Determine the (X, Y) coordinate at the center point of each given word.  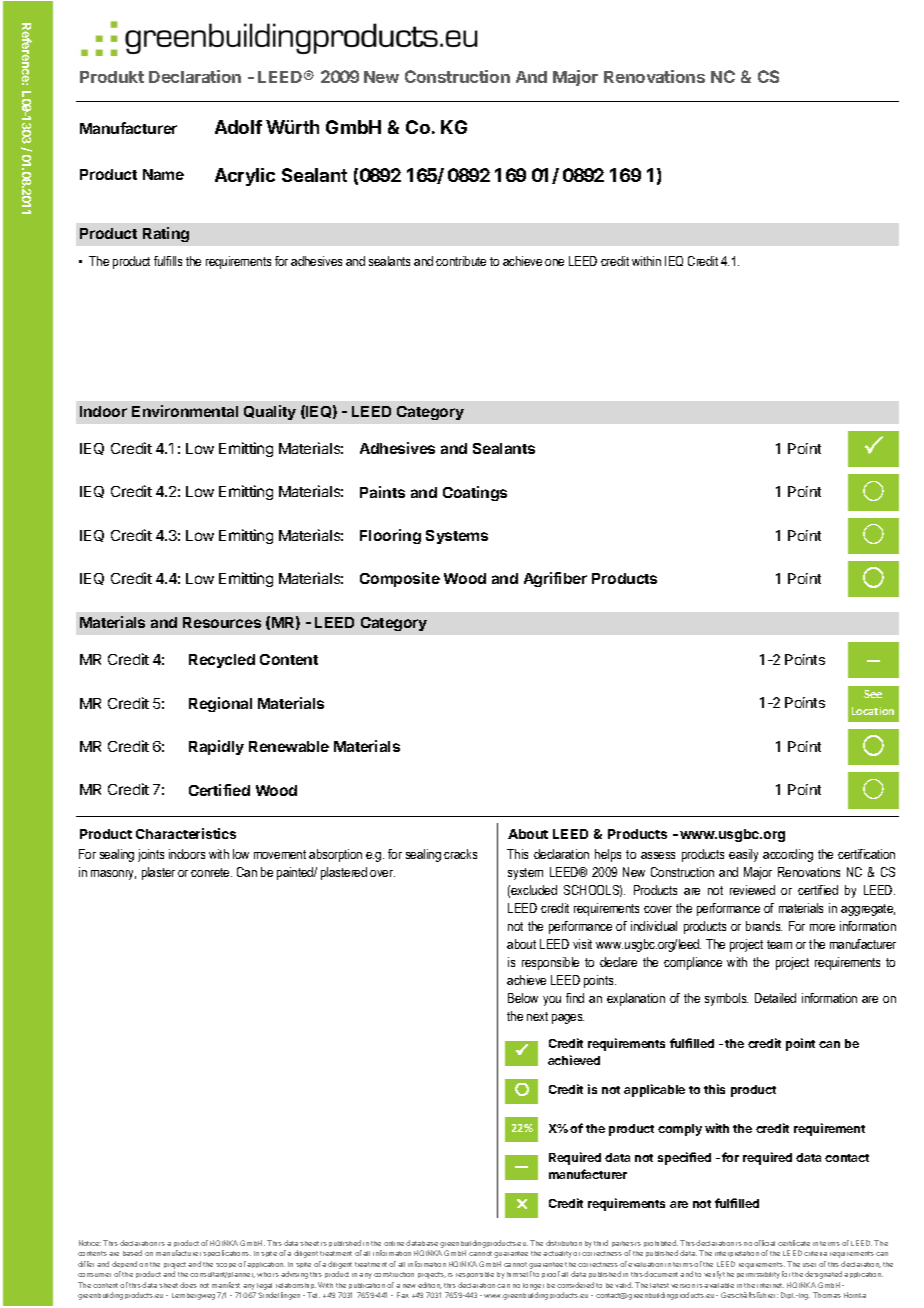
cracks (460, 854)
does (188, 1285)
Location (873, 711)
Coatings (475, 493)
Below (523, 998)
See (873, 694)
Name (163, 174)
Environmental (185, 411)
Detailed (775, 998)
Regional (220, 704)
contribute (461, 261)
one (554, 262)
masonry (113, 875)
